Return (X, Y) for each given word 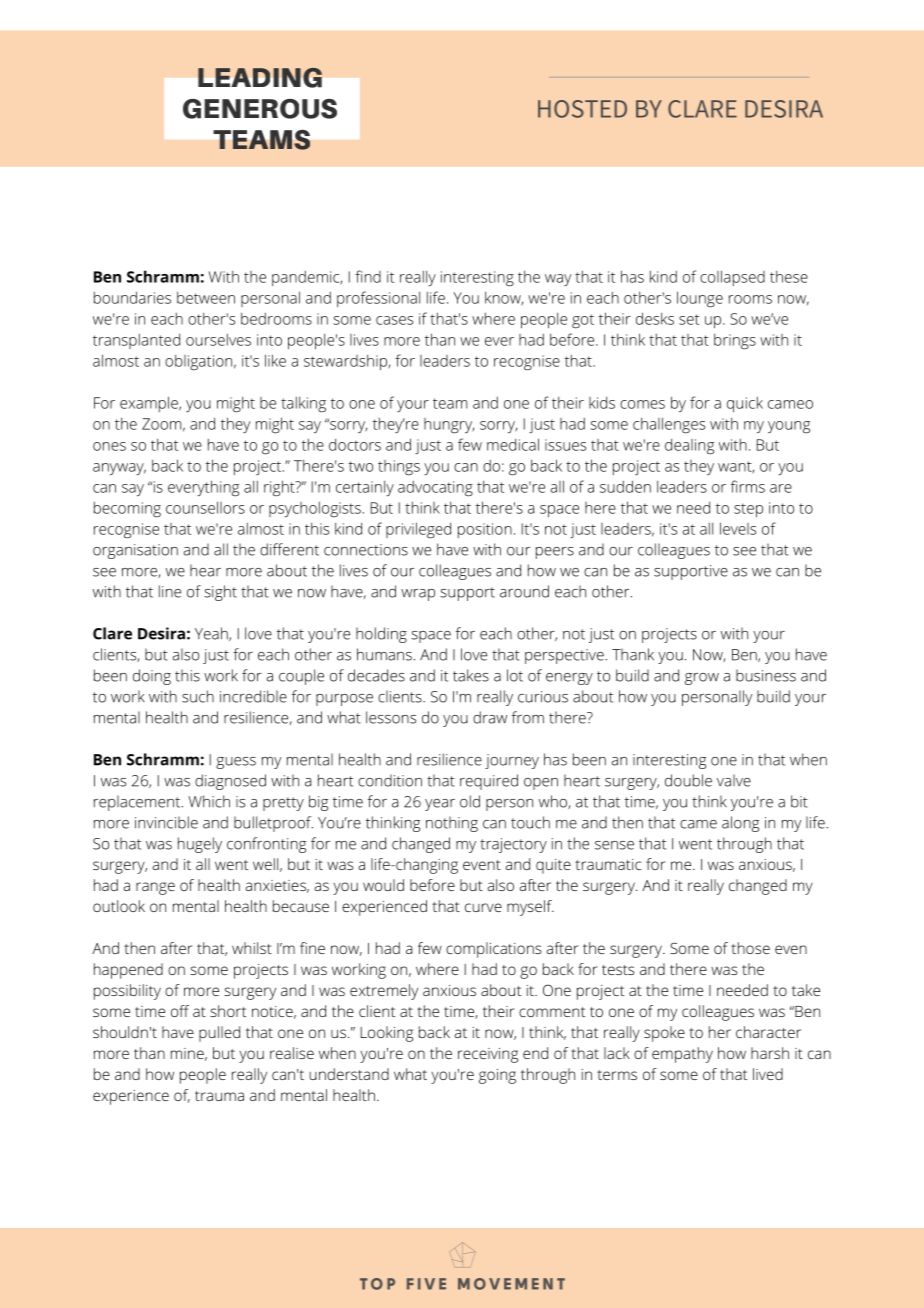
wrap (418, 595)
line (170, 591)
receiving (488, 1055)
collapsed (732, 278)
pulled (219, 1034)
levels (738, 528)
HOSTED (582, 109)
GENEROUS (260, 109)
